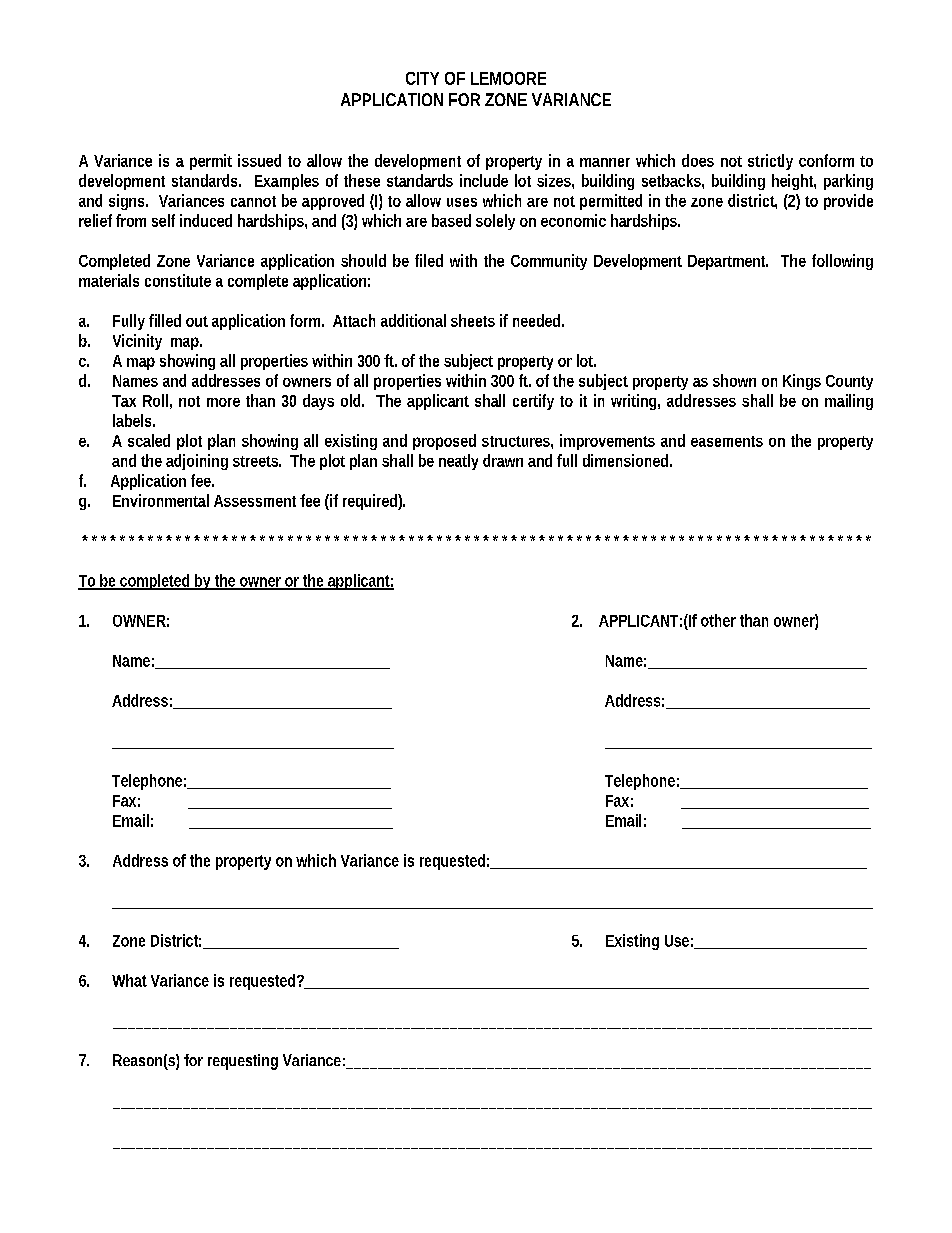 The width and height of the image is (952, 1233). Describe the element at coordinates (422, 78) in the image. I see `CITY` at that location.
